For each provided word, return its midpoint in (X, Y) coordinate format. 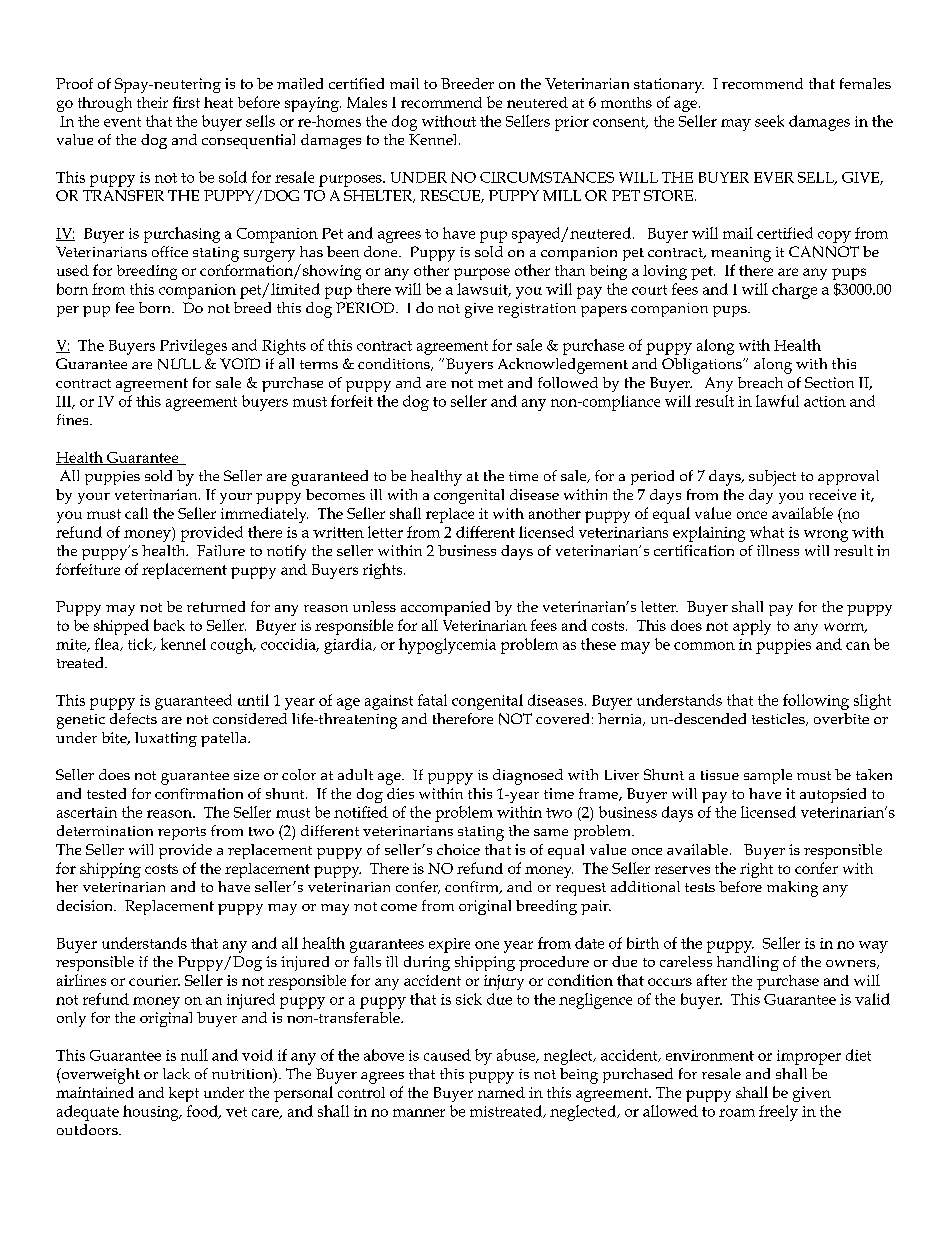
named (501, 1092)
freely (778, 1113)
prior (572, 123)
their (152, 102)
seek (769, 121)
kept (184, 1094)
